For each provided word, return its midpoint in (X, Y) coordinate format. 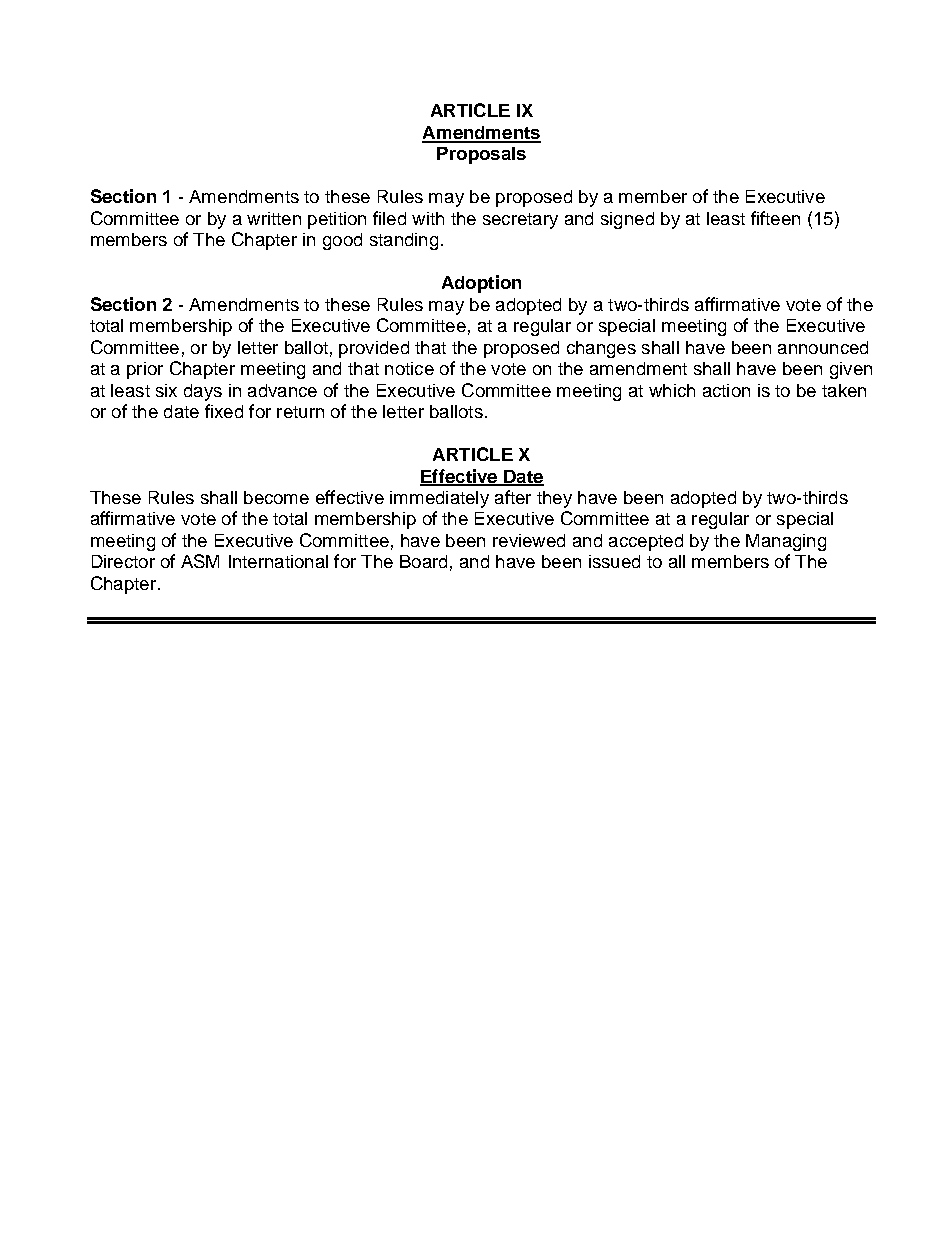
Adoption (481, 284)
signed (627, 220)
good (342, 241)
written (274, 218)
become (276, 497)
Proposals (481, 155)
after (513, 497)
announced (823, 347)
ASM (200, 561)
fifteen (775, 218)
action (726, 390)
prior (145, 370)
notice (409, 368)
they (554, 499)
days (203, 392)
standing (404, 241)
